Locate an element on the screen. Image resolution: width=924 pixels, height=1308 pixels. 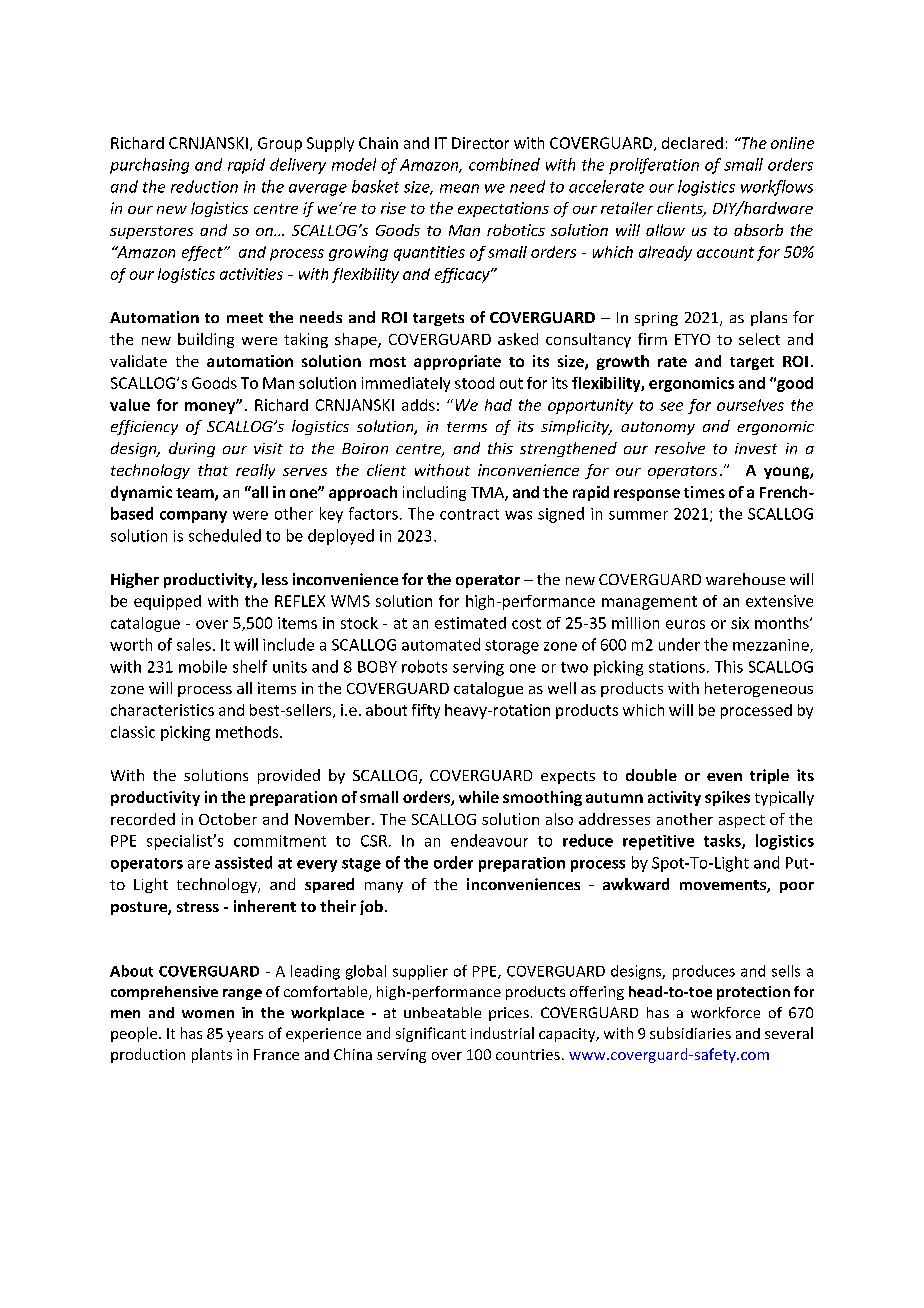
even is located at coordinates (724, 777).
